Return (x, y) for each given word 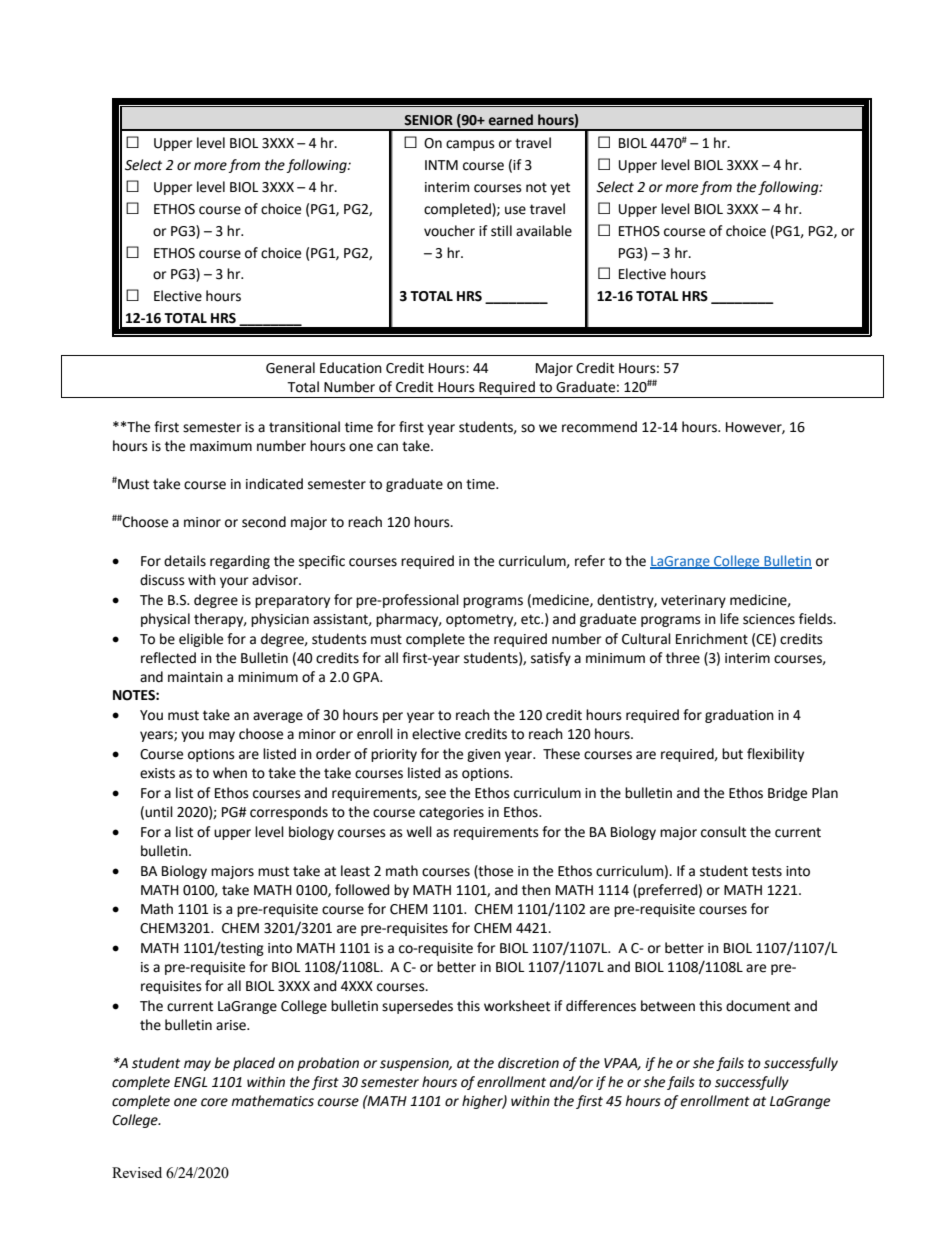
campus (470, 145)
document (758, 1006)
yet (560, 188)
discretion (528, 1063)
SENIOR (428, 120)
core (214, 1102)
